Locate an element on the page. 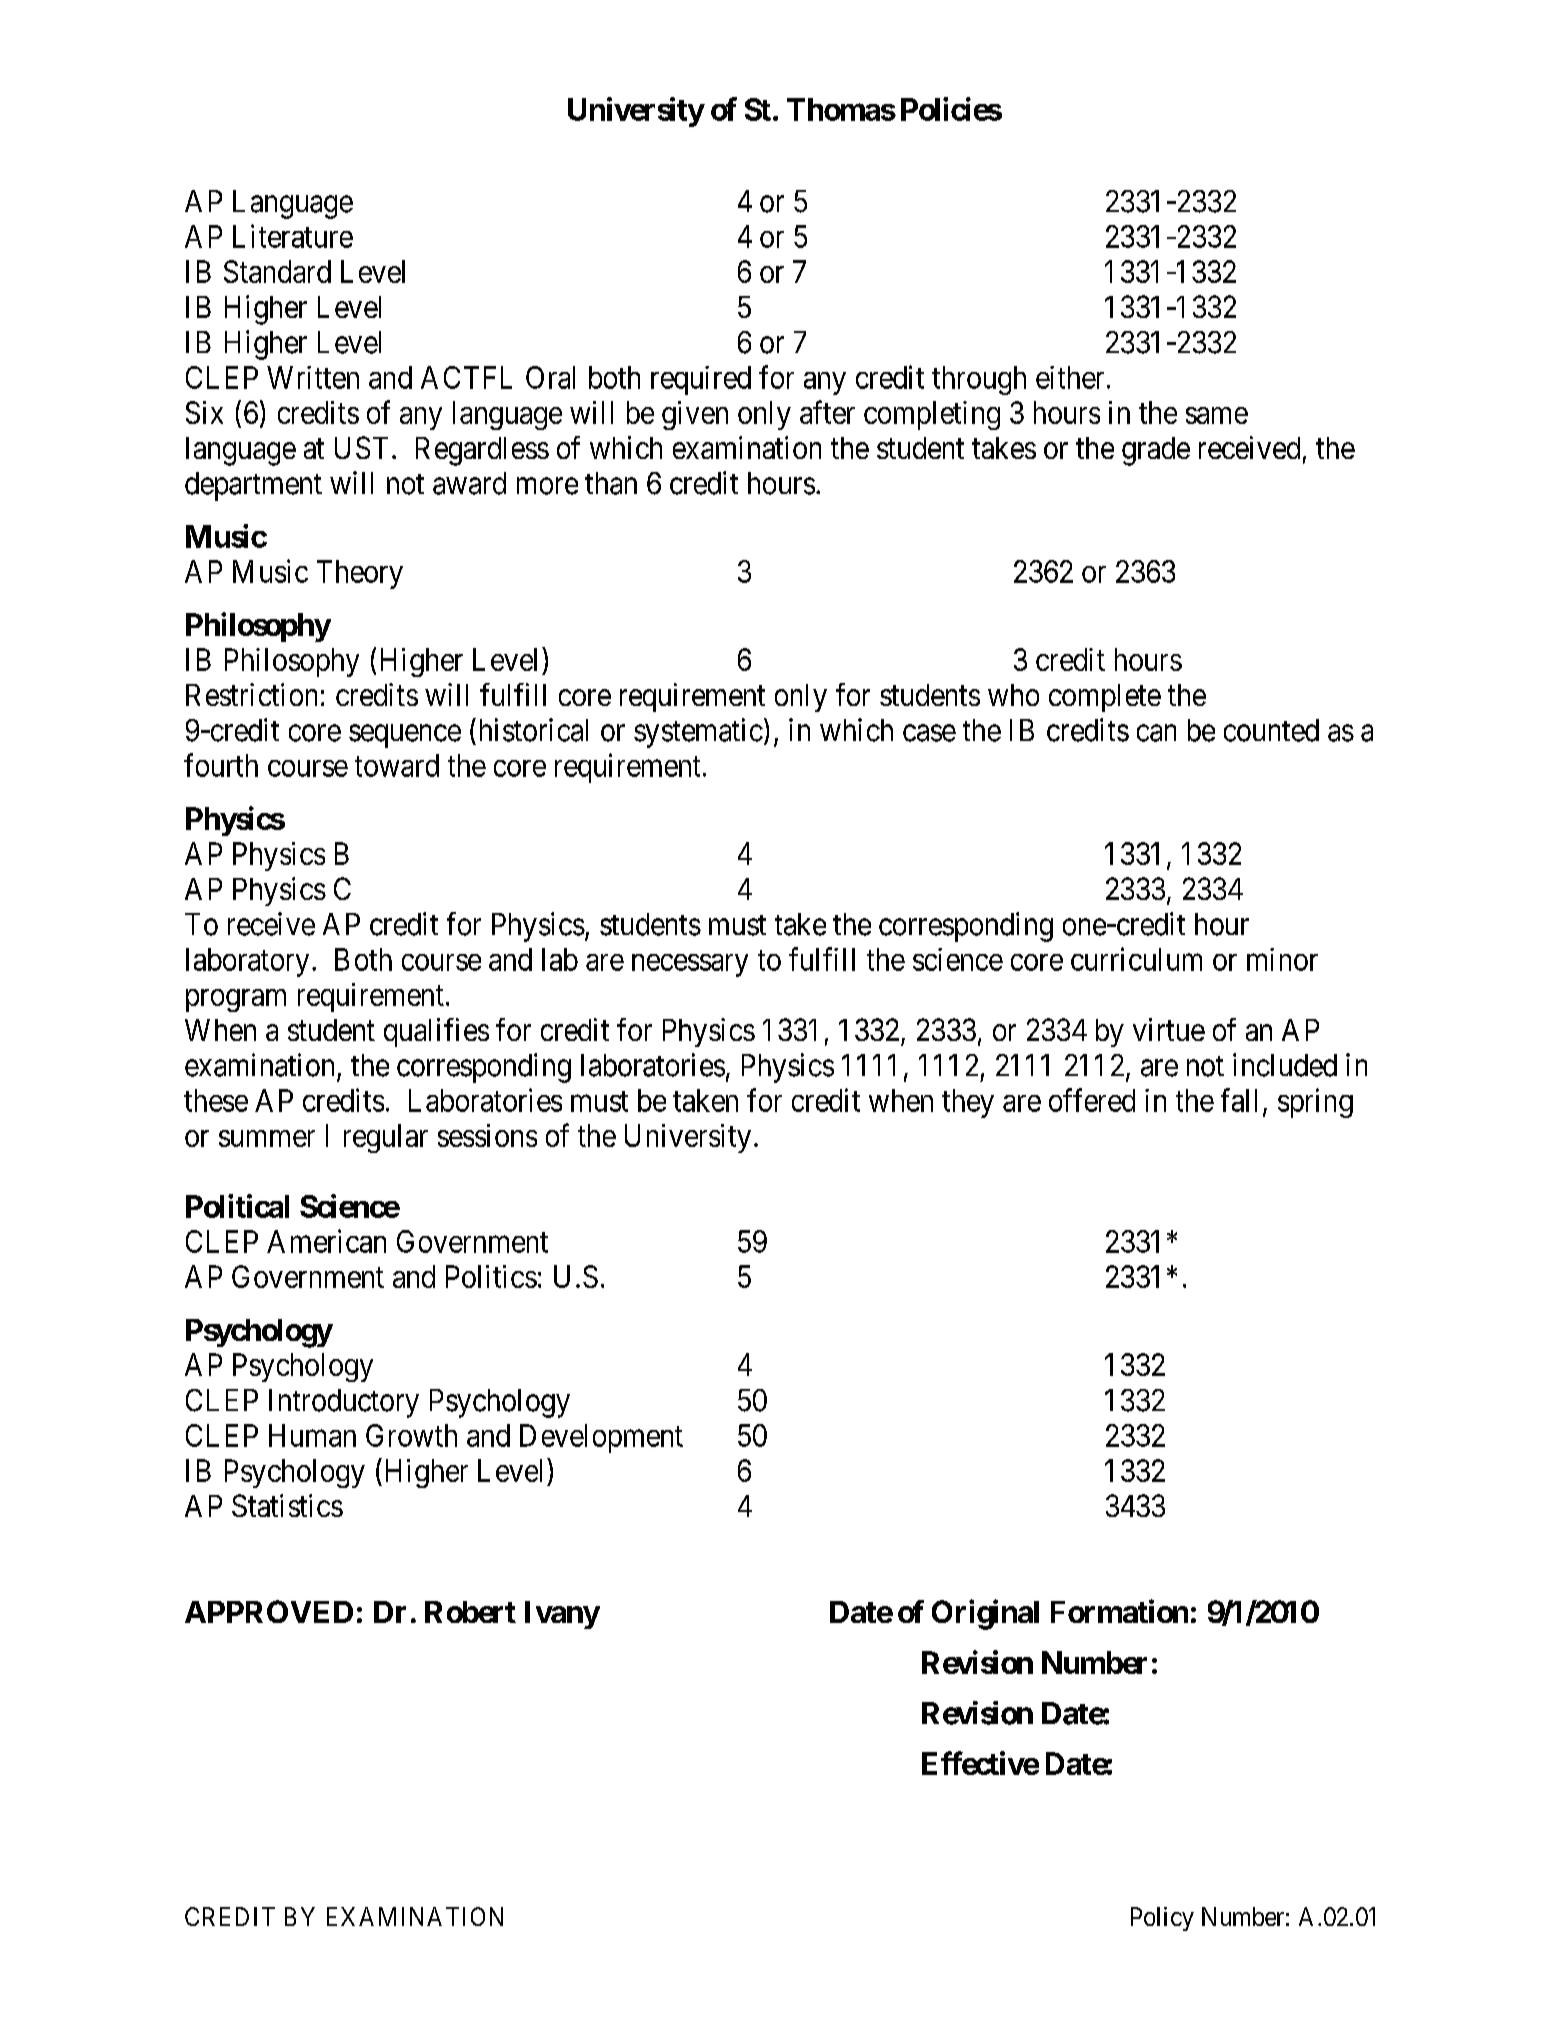 The width and height of the page is (1564, 2024). required is located at coordinates (701, 380).
